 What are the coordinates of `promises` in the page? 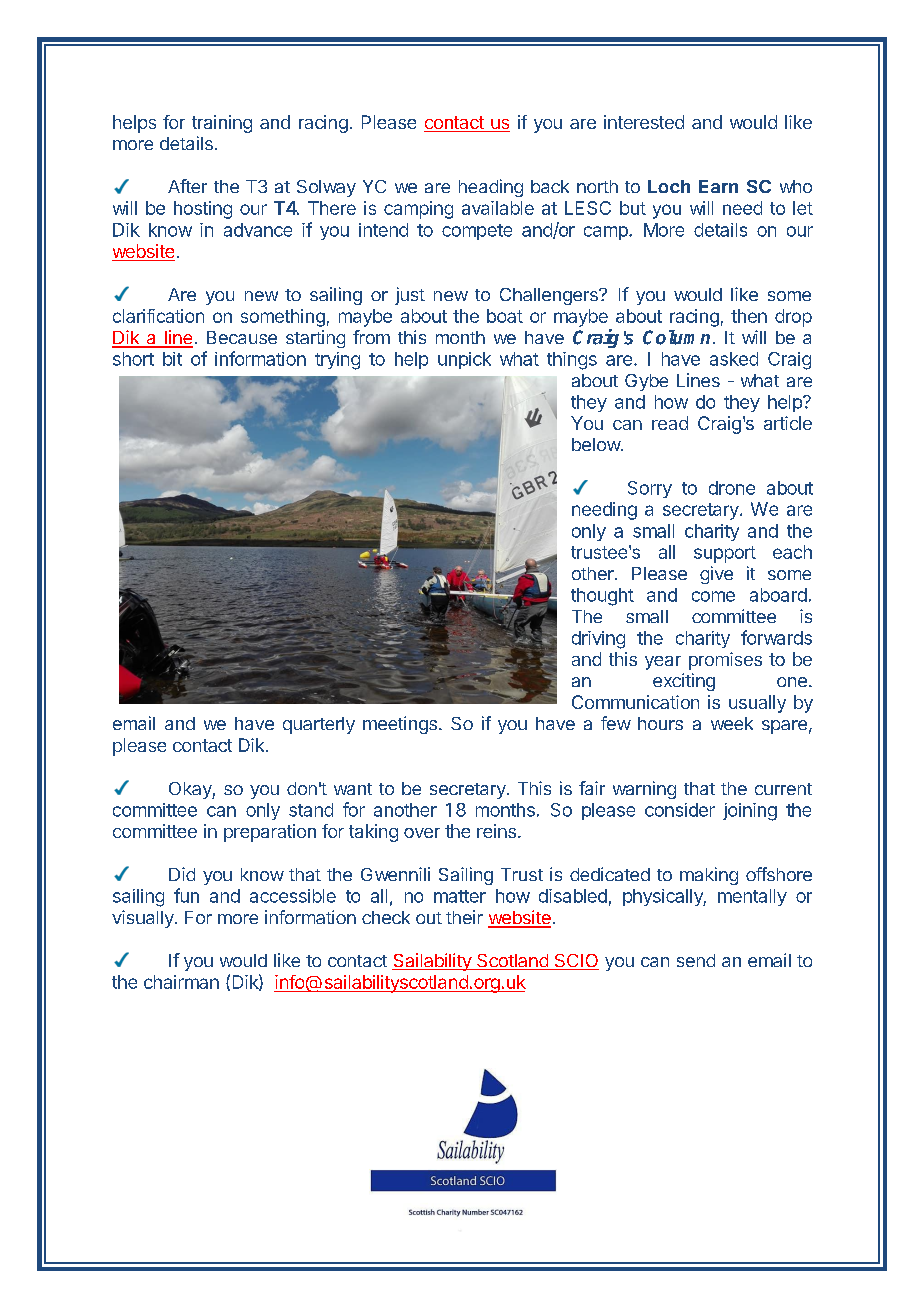 It's located at (725, 661).
